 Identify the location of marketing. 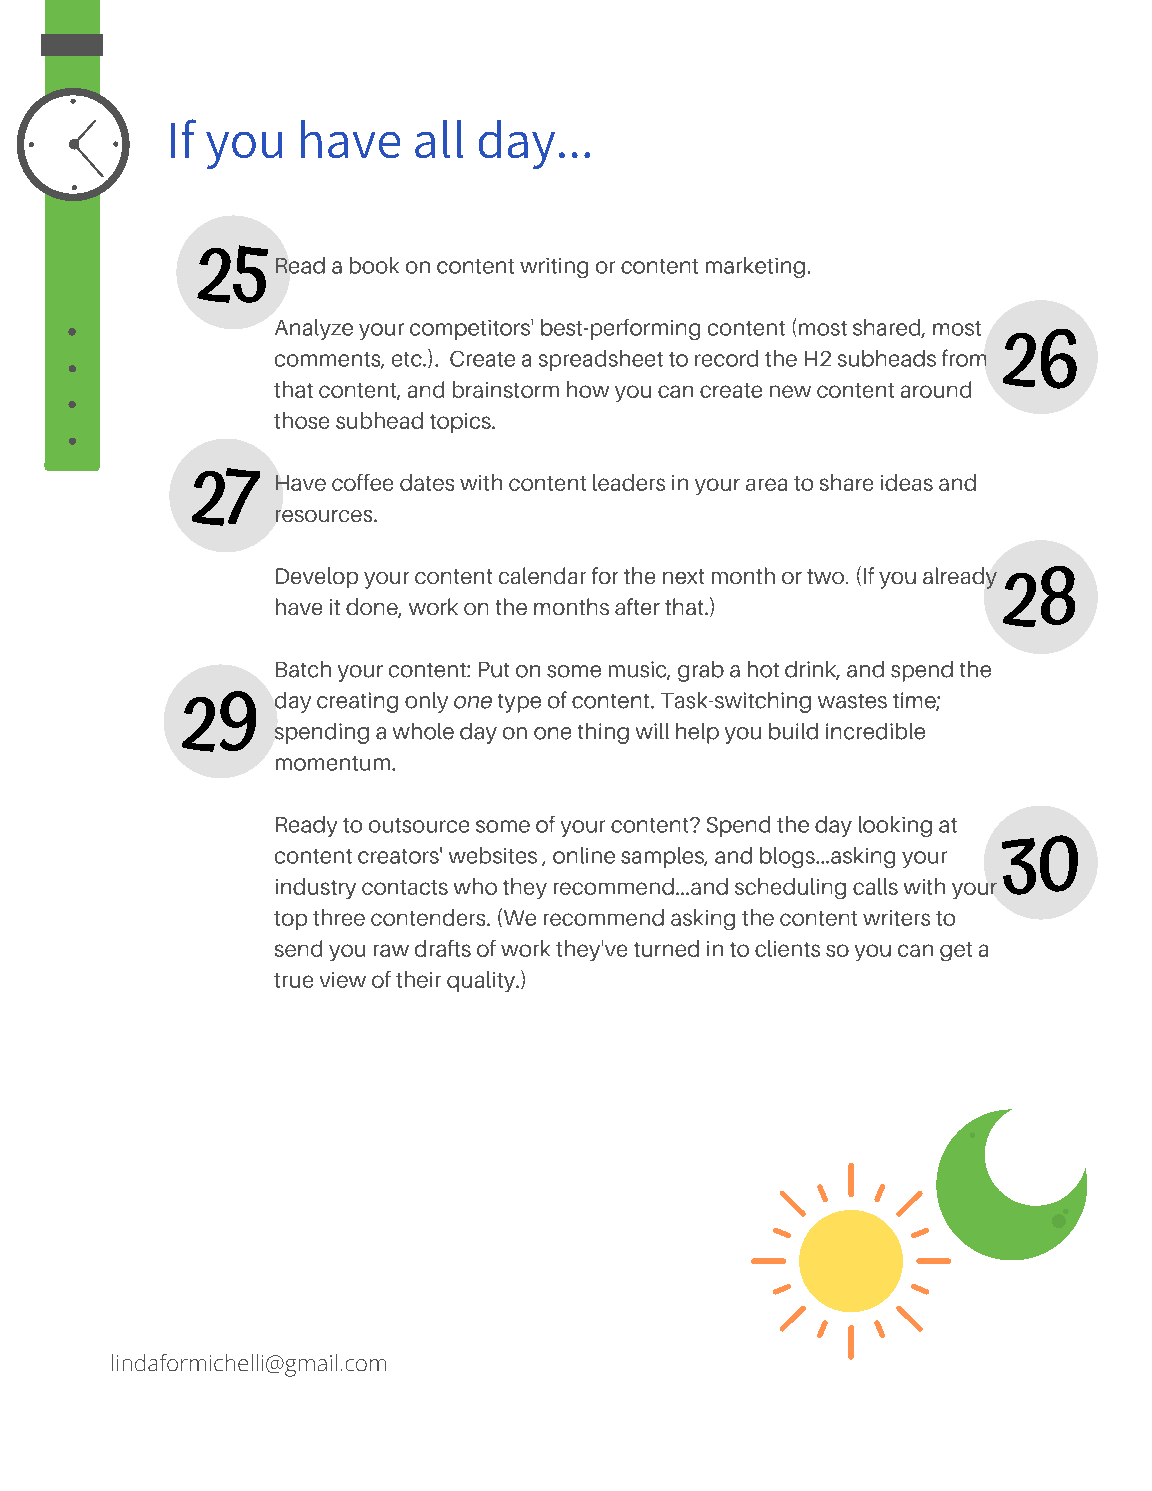
(755, 267).
